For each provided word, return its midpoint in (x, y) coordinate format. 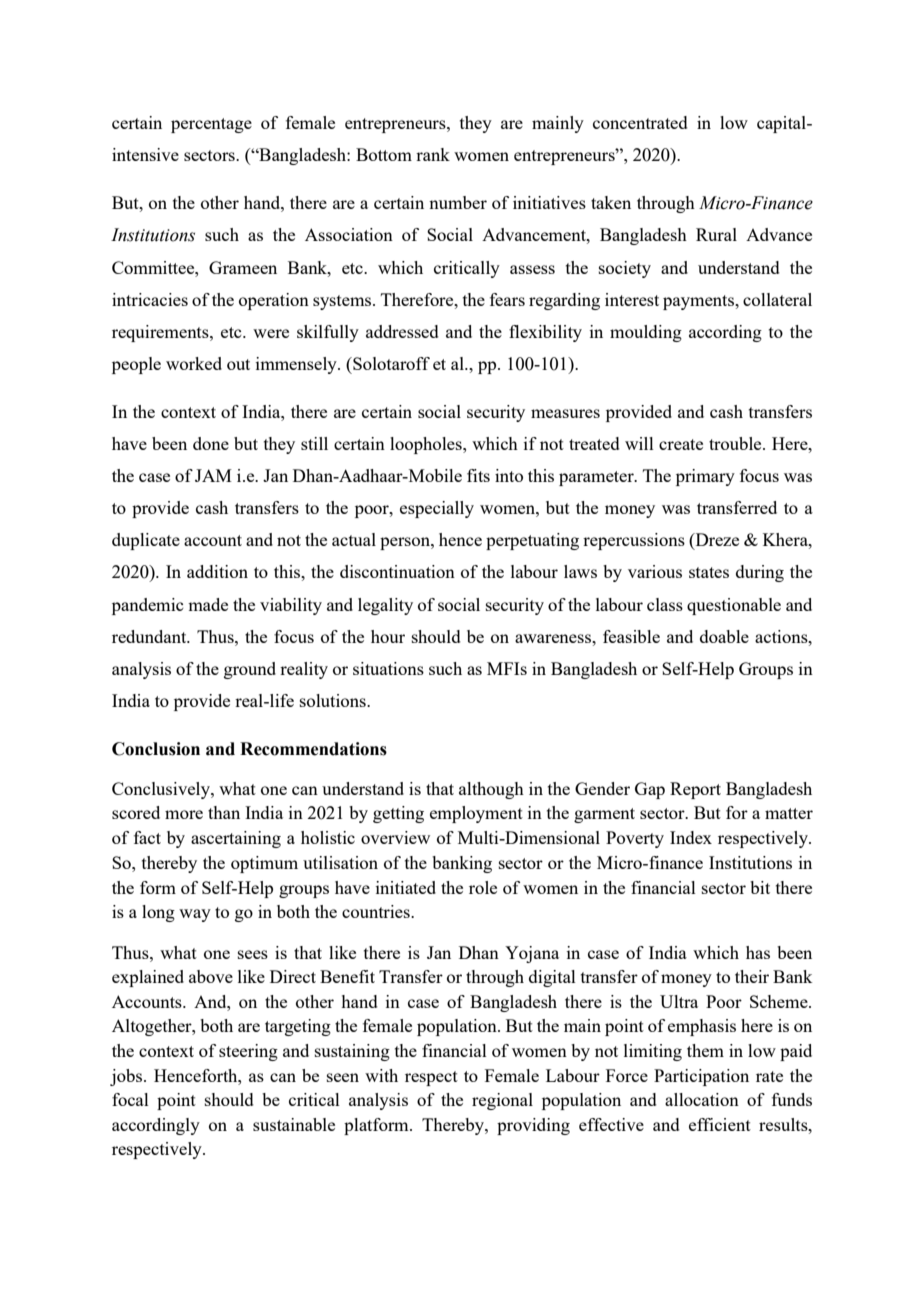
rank (433, 154)
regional (502, 1101)
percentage (211, 125)
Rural (716, 234)
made (208, 604)
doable (724, 636)
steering (248, 1052)
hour (388, 636)
